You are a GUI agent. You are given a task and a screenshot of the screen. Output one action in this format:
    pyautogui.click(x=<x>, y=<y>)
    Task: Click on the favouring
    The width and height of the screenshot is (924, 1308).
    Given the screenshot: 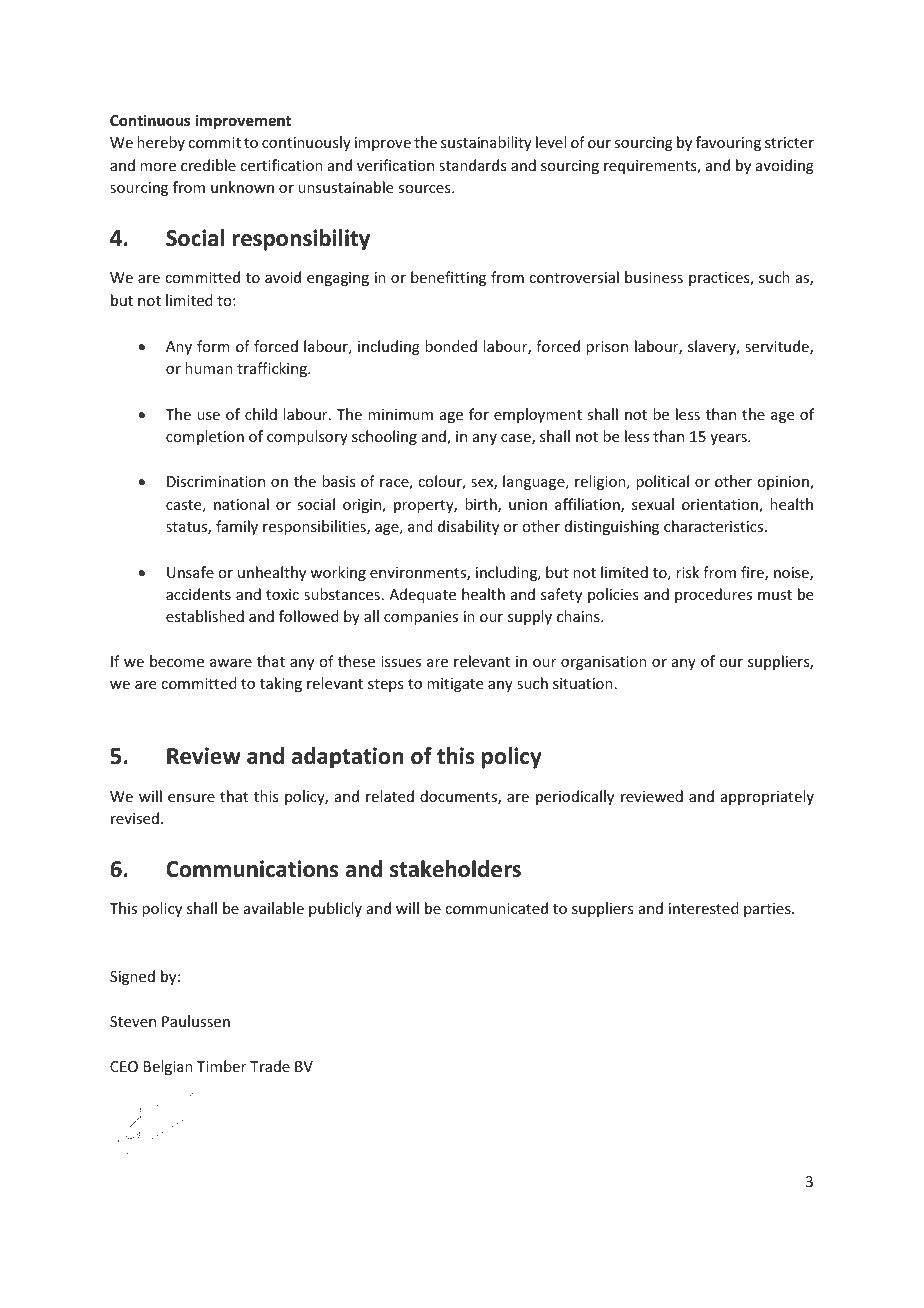 What is the action you would take?
    pyautogui.click(x=728, y=143)
